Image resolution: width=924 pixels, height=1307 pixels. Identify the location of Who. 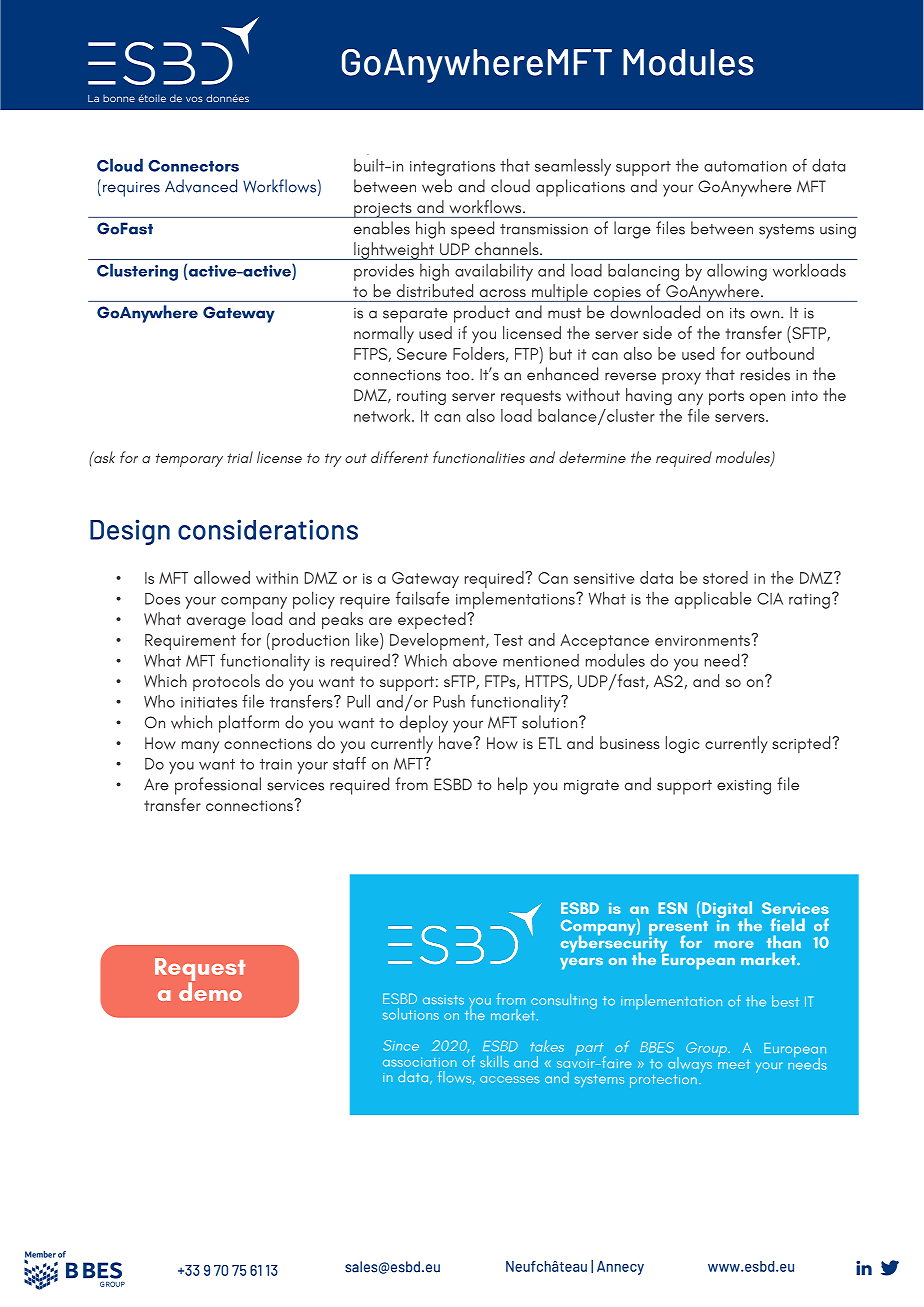
(159, 701).
